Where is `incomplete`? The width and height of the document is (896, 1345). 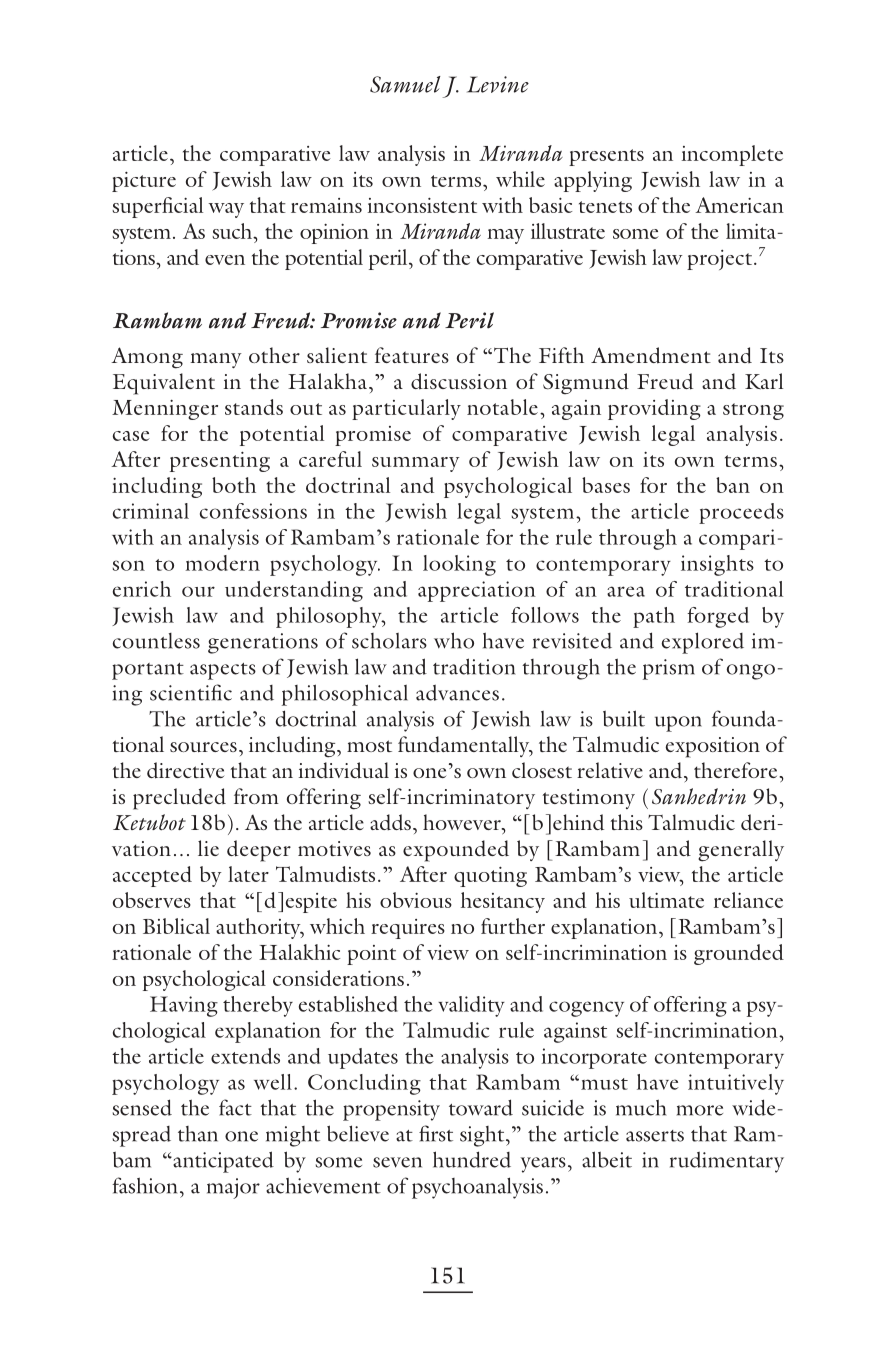 incomplete is located at coordinates (732, 155).
